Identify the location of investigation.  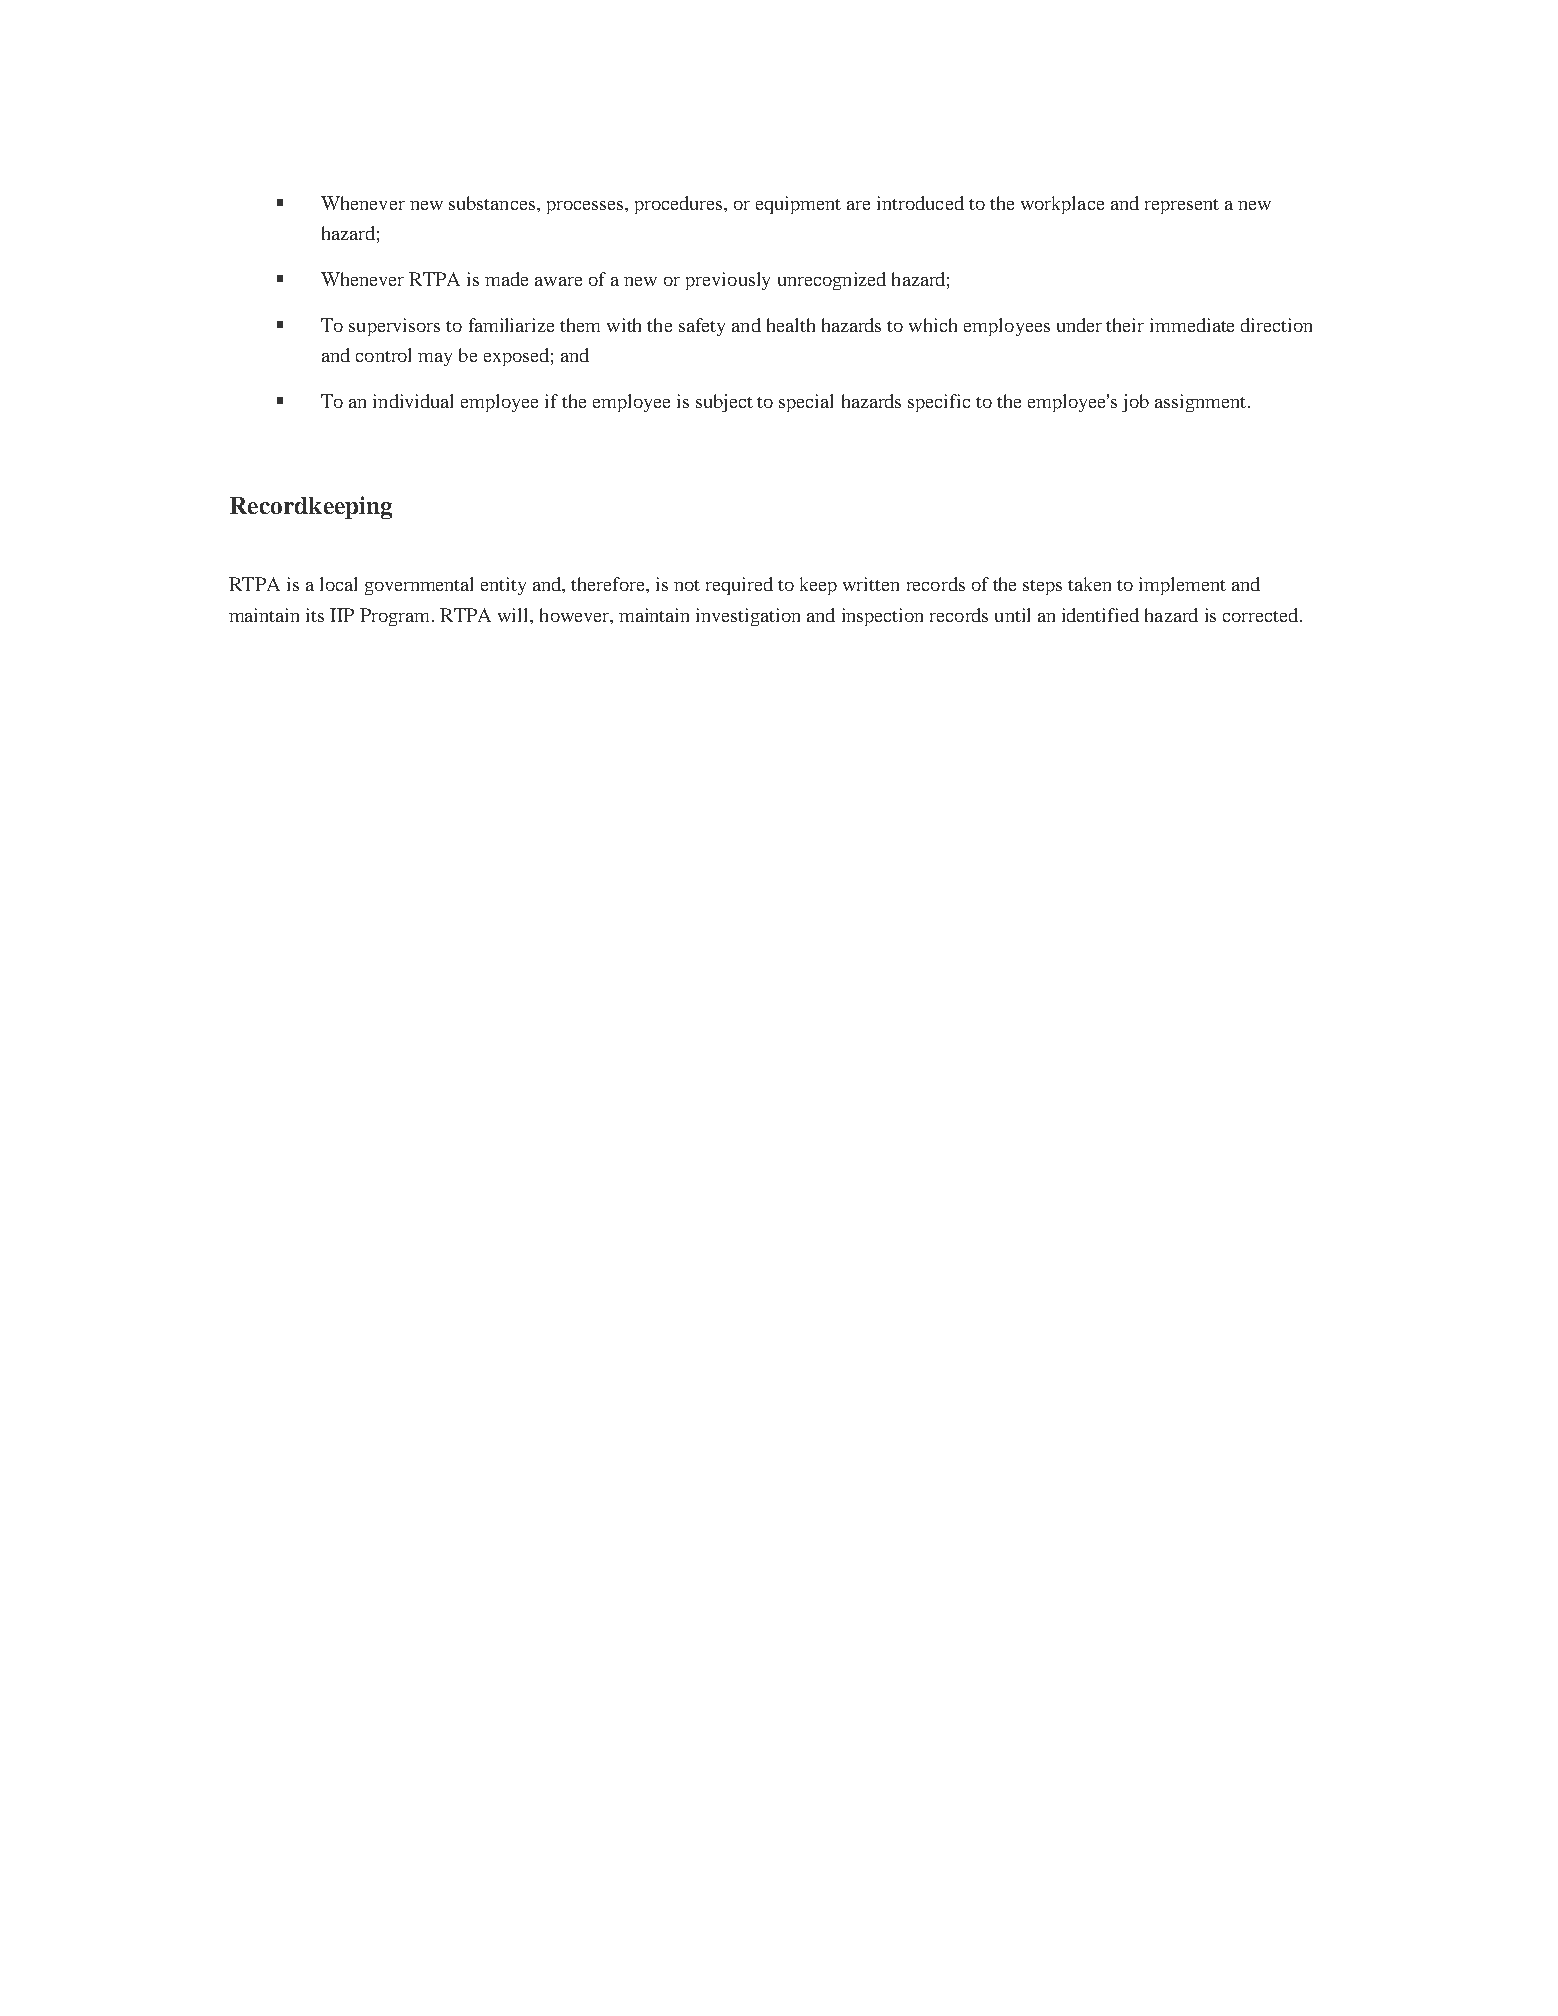
(748, 617).
